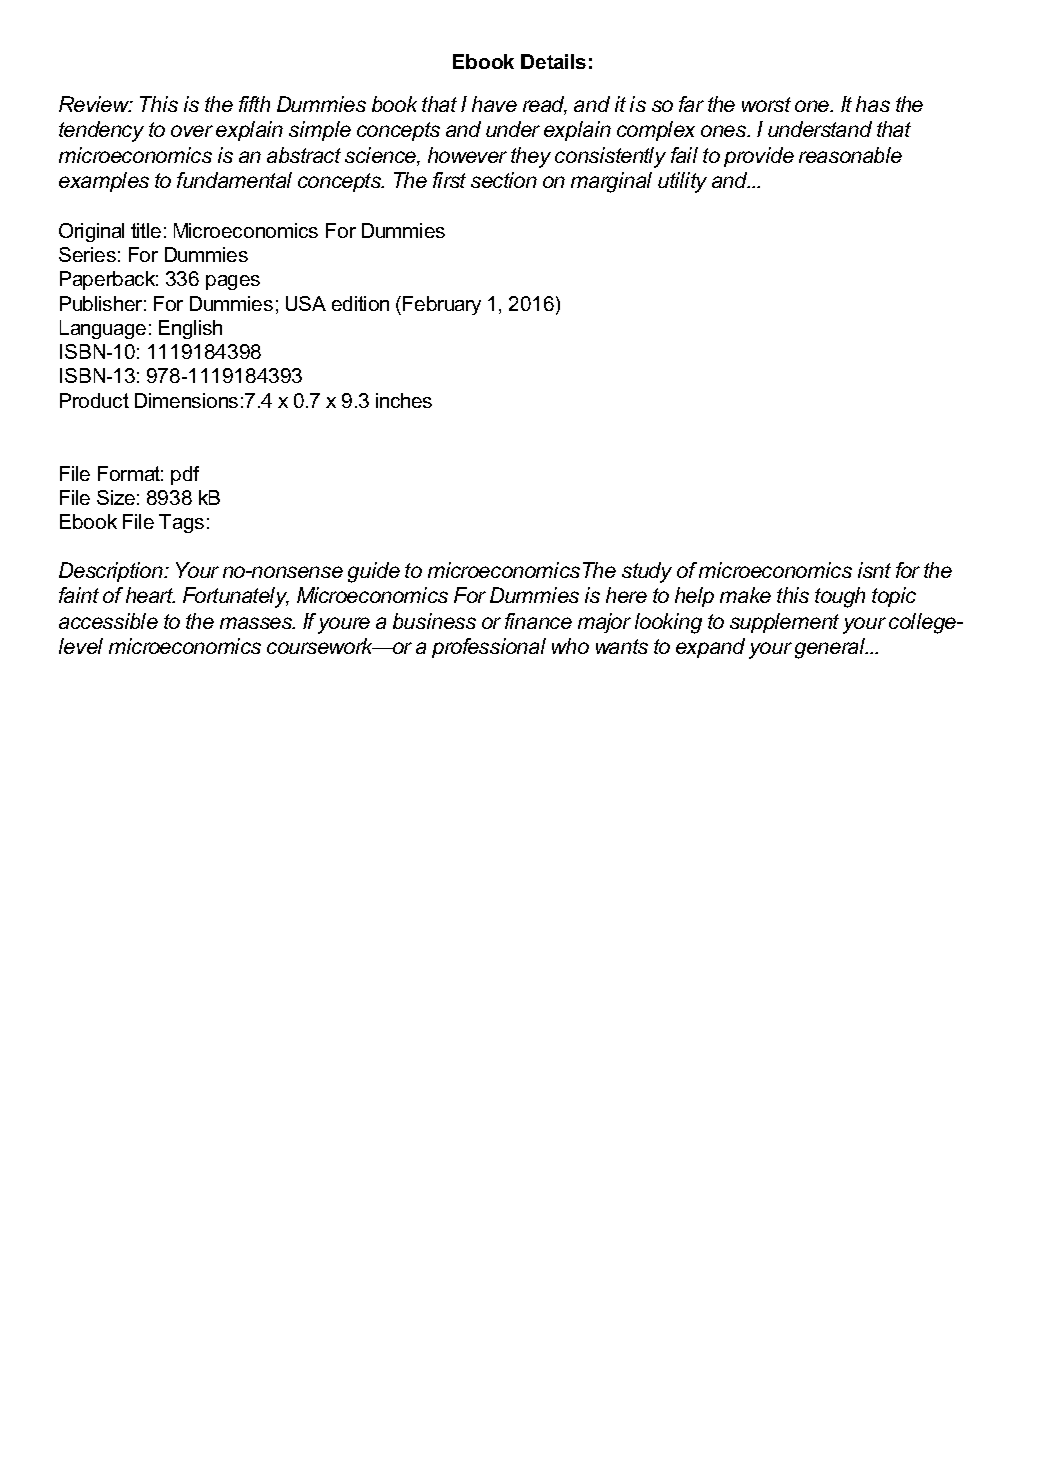  I want to click on accessible, so click(108, 621).
